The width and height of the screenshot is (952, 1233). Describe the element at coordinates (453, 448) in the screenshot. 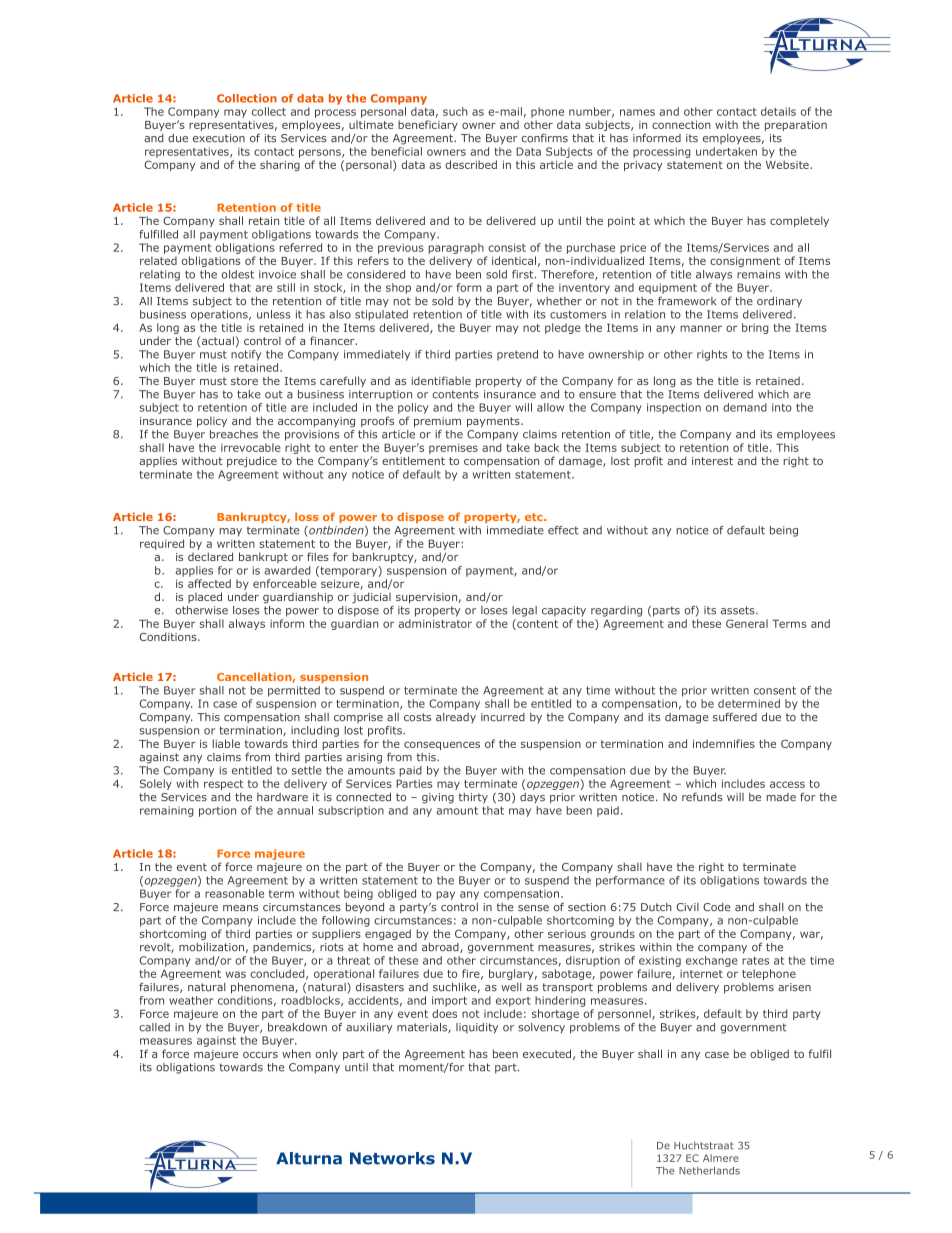

I see `premises` at that location.
